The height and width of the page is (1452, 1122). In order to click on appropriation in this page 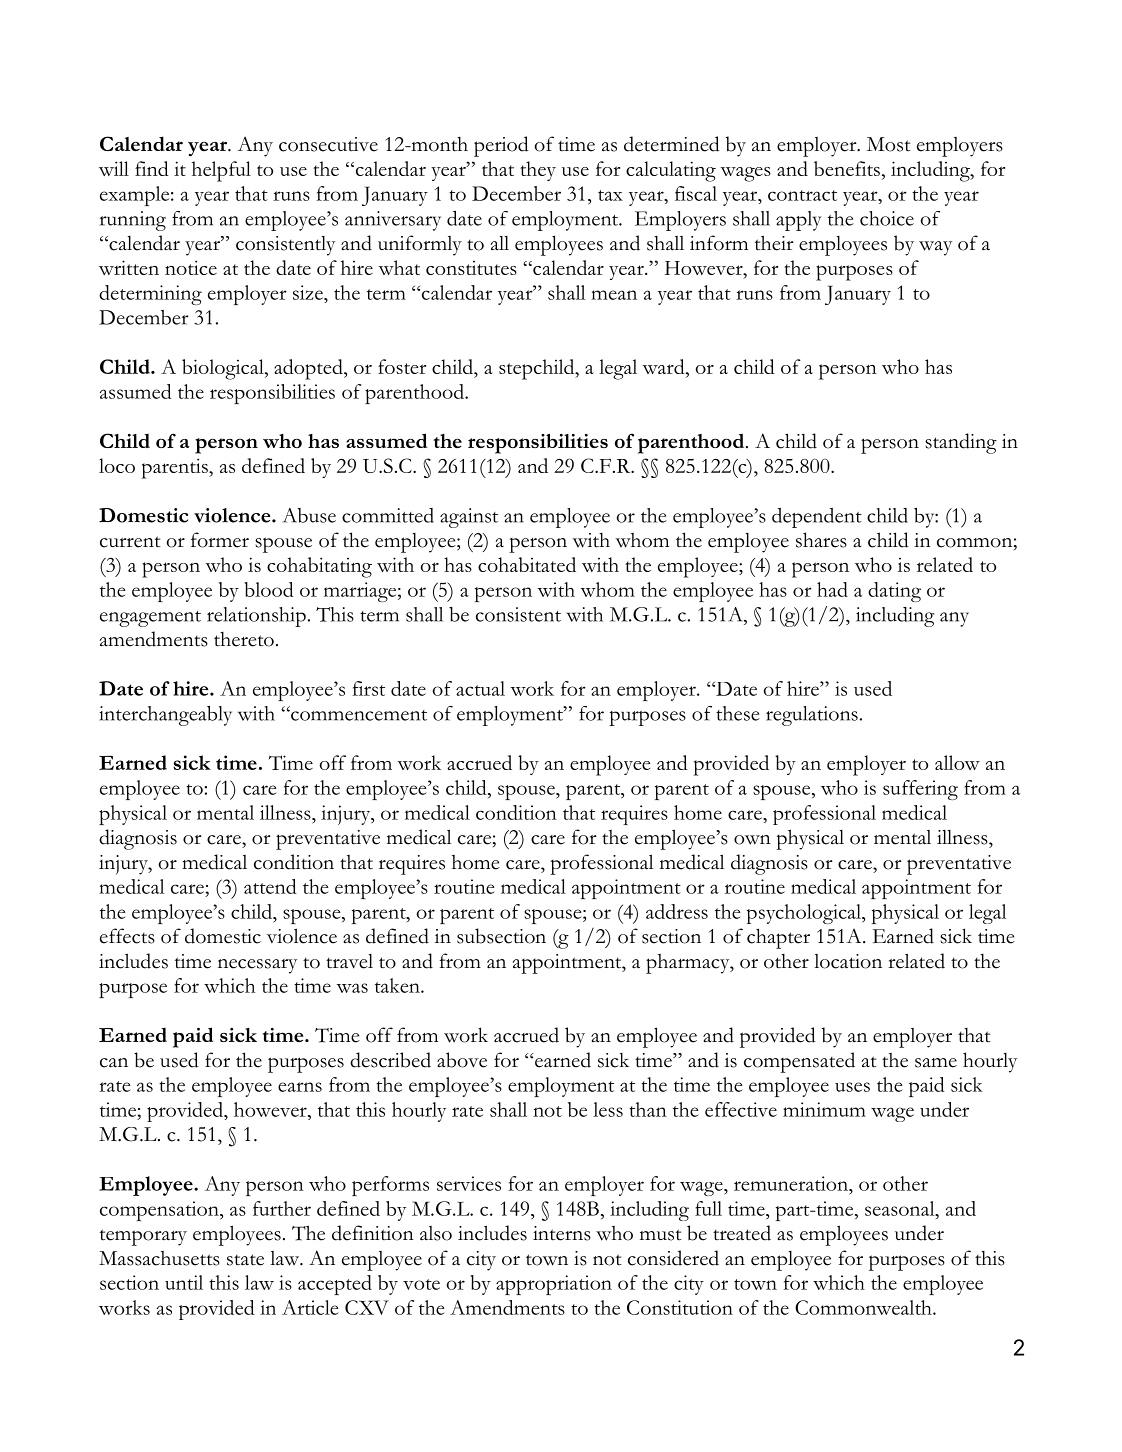, I will do `click(554, 1285)`.
